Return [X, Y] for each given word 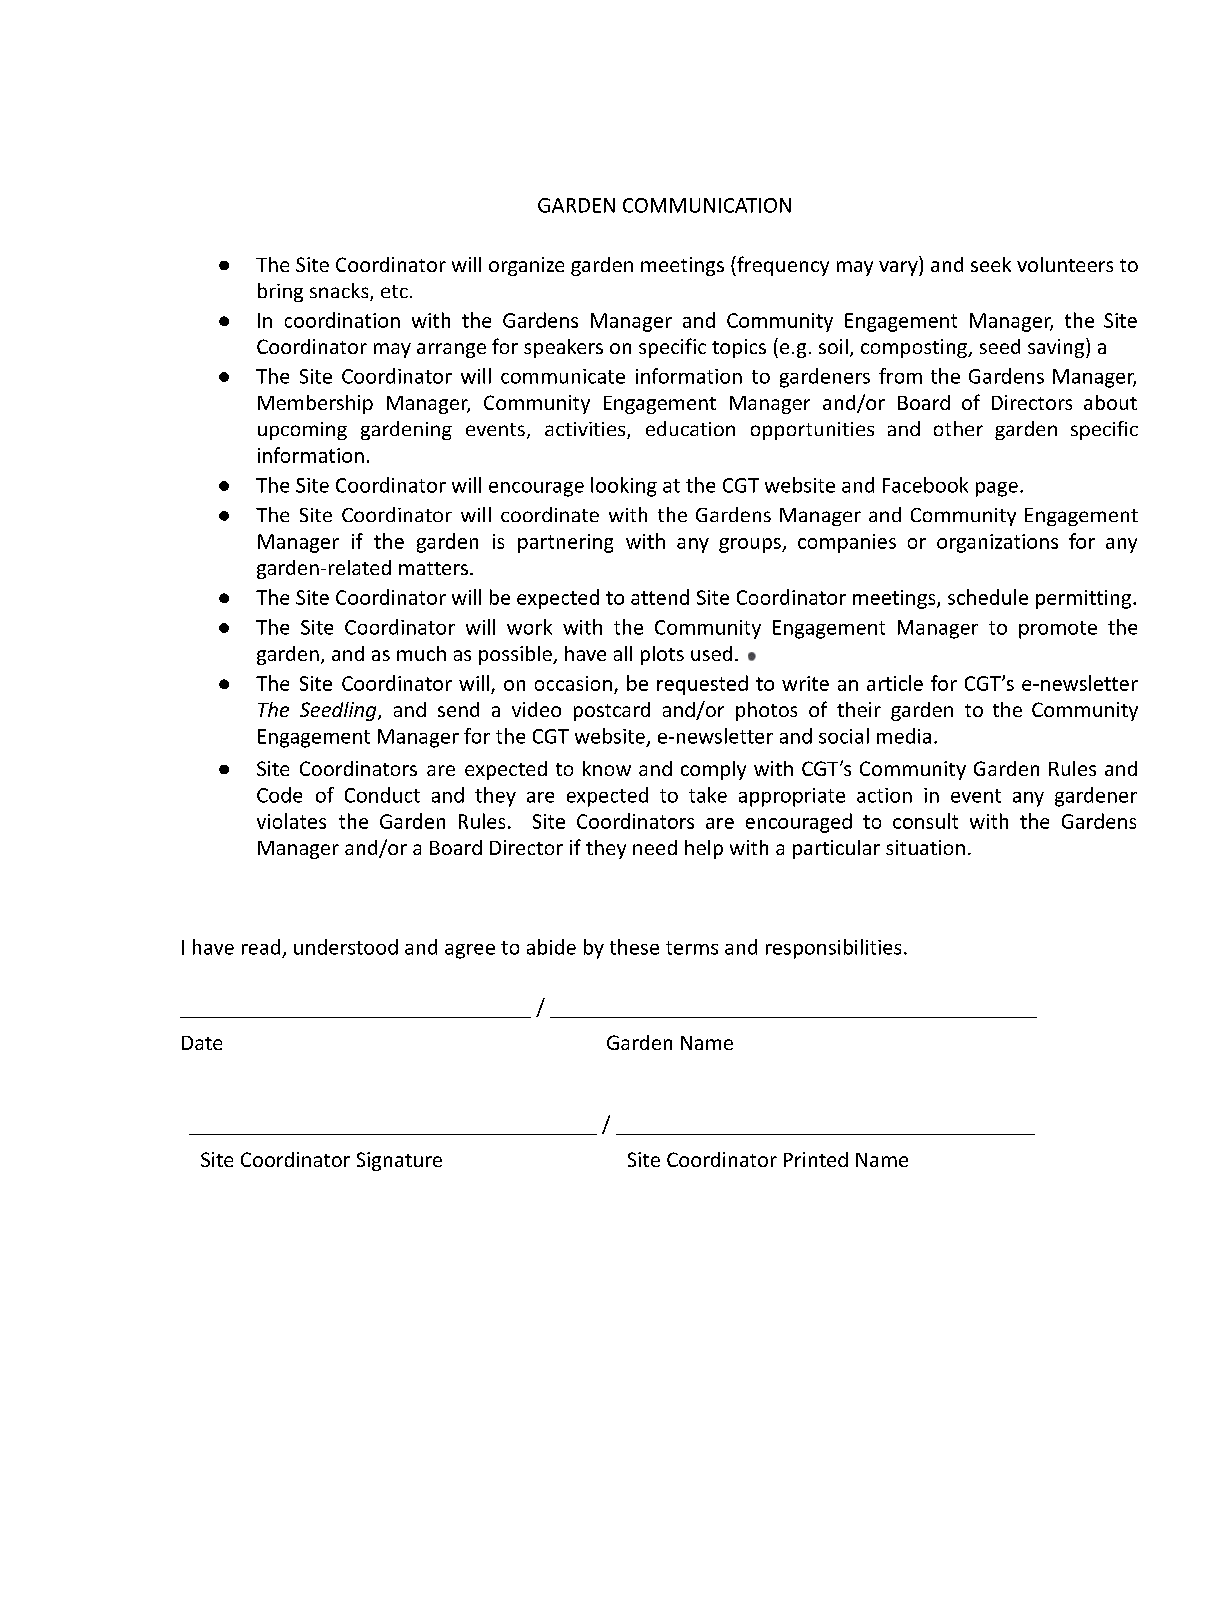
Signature [399, 1161]
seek [991, 264]
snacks [340, 292]
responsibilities [833, 949]
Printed [816, 1159]
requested [702, 685]
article [895, 683]
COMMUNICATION [707, 205]
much [421, 653]
